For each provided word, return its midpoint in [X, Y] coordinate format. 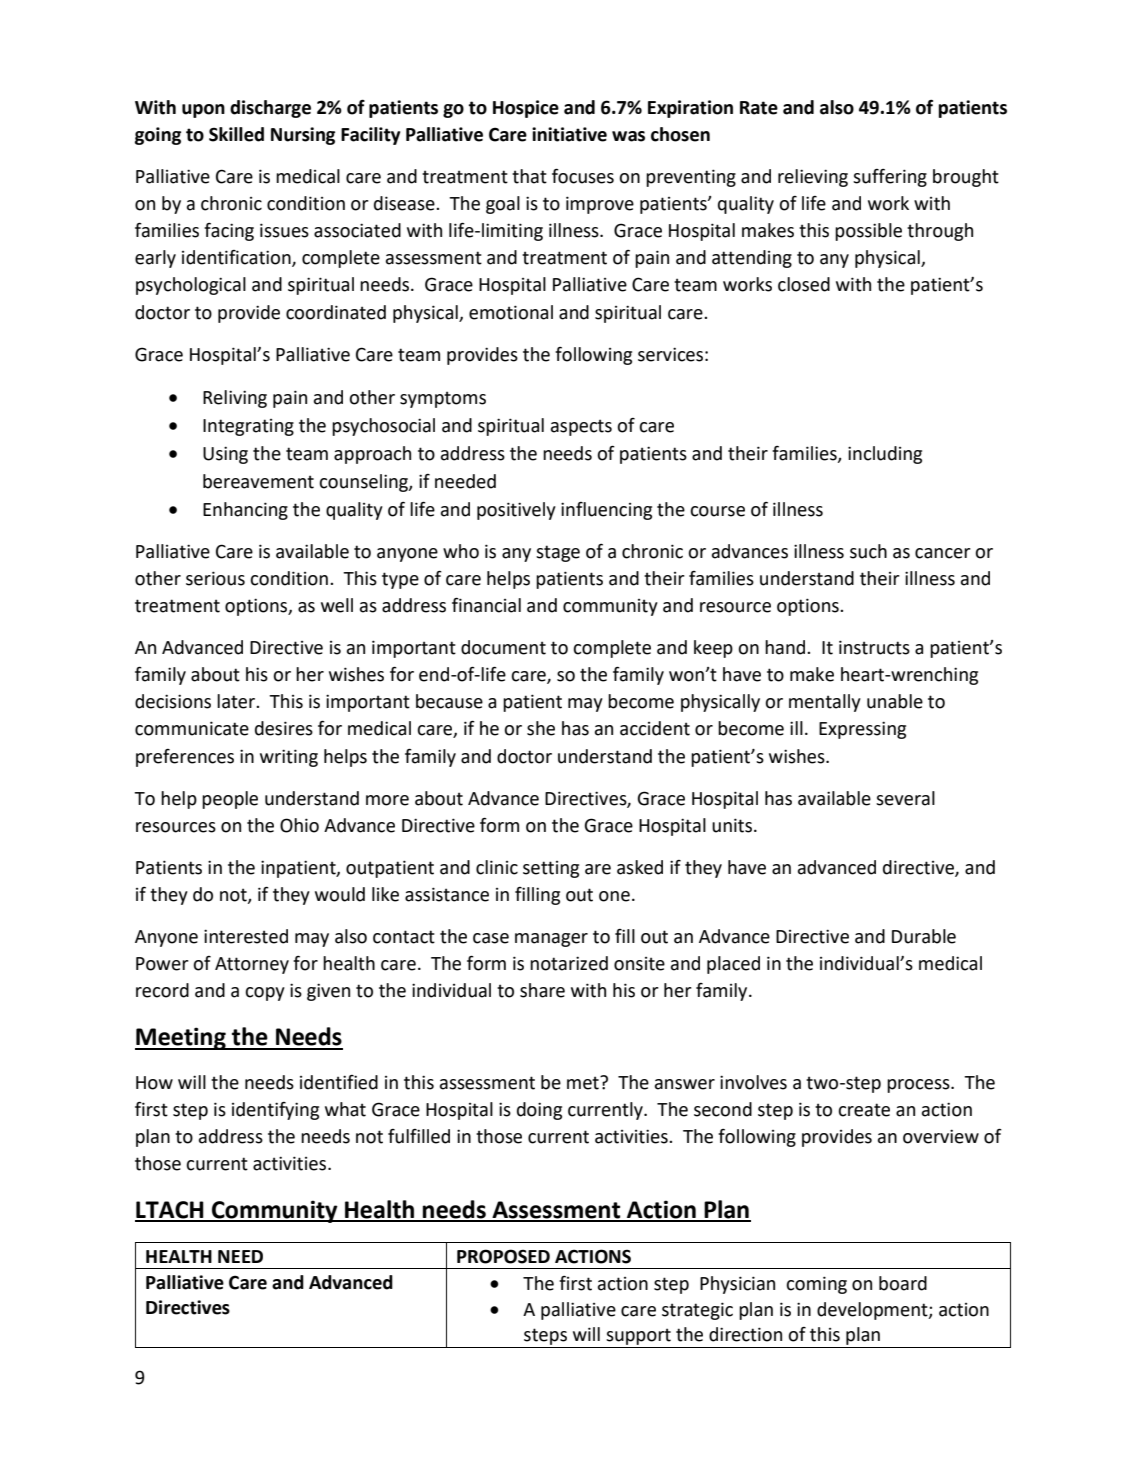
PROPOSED [503, 1256]
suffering [890, 178]
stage [558, 553]
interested [246, 936]
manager [551, 940]
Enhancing [245, 511]
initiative [569, 134]
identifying [275, 1111]
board [903, 1283]
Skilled [236, 134]
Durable [924, 936]
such [868, 551]
